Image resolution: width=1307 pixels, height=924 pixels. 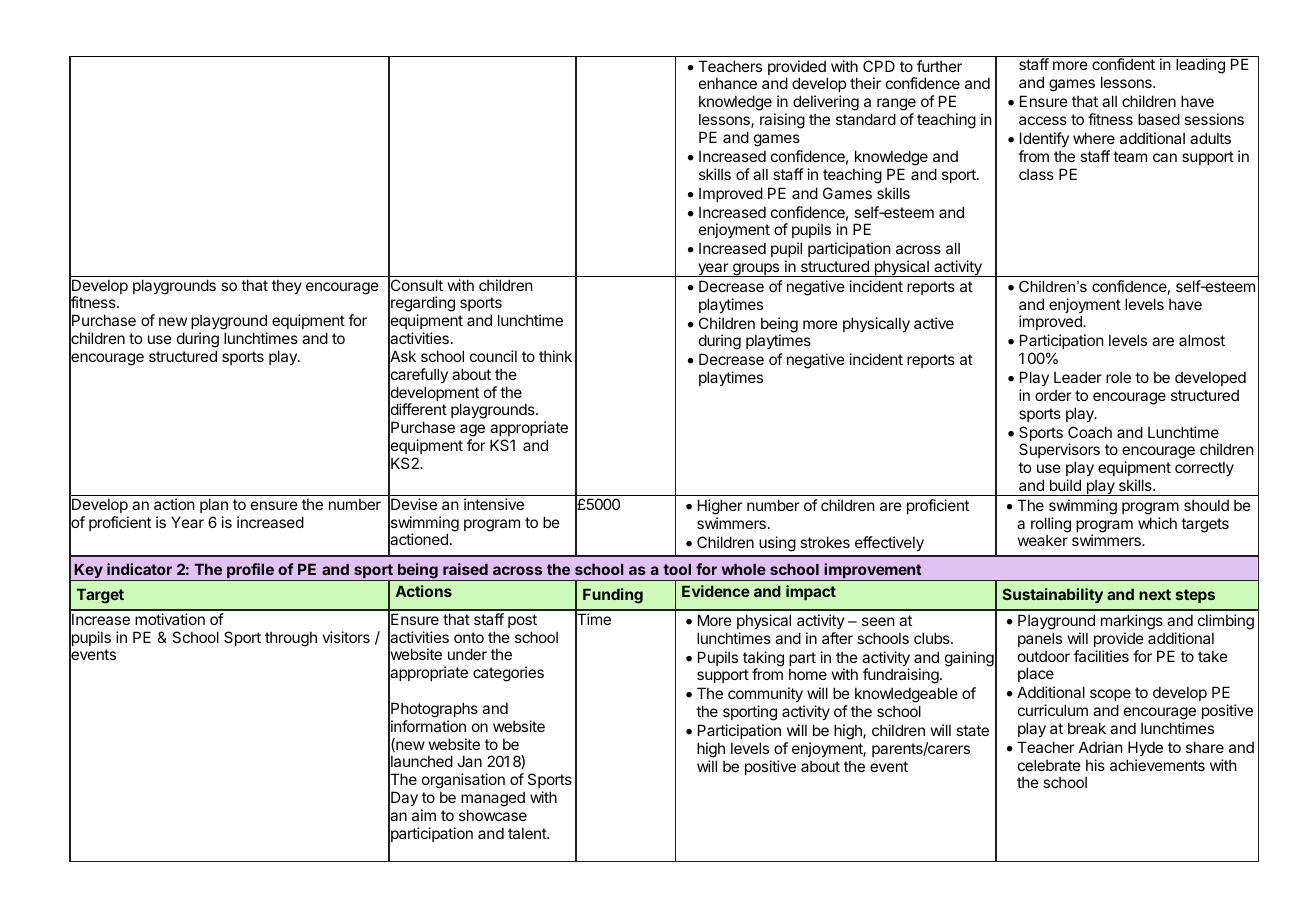 What do you see at coordinates (826, 103) in the screenshot?
I see `delivering` at bounding box center [826, 103].
